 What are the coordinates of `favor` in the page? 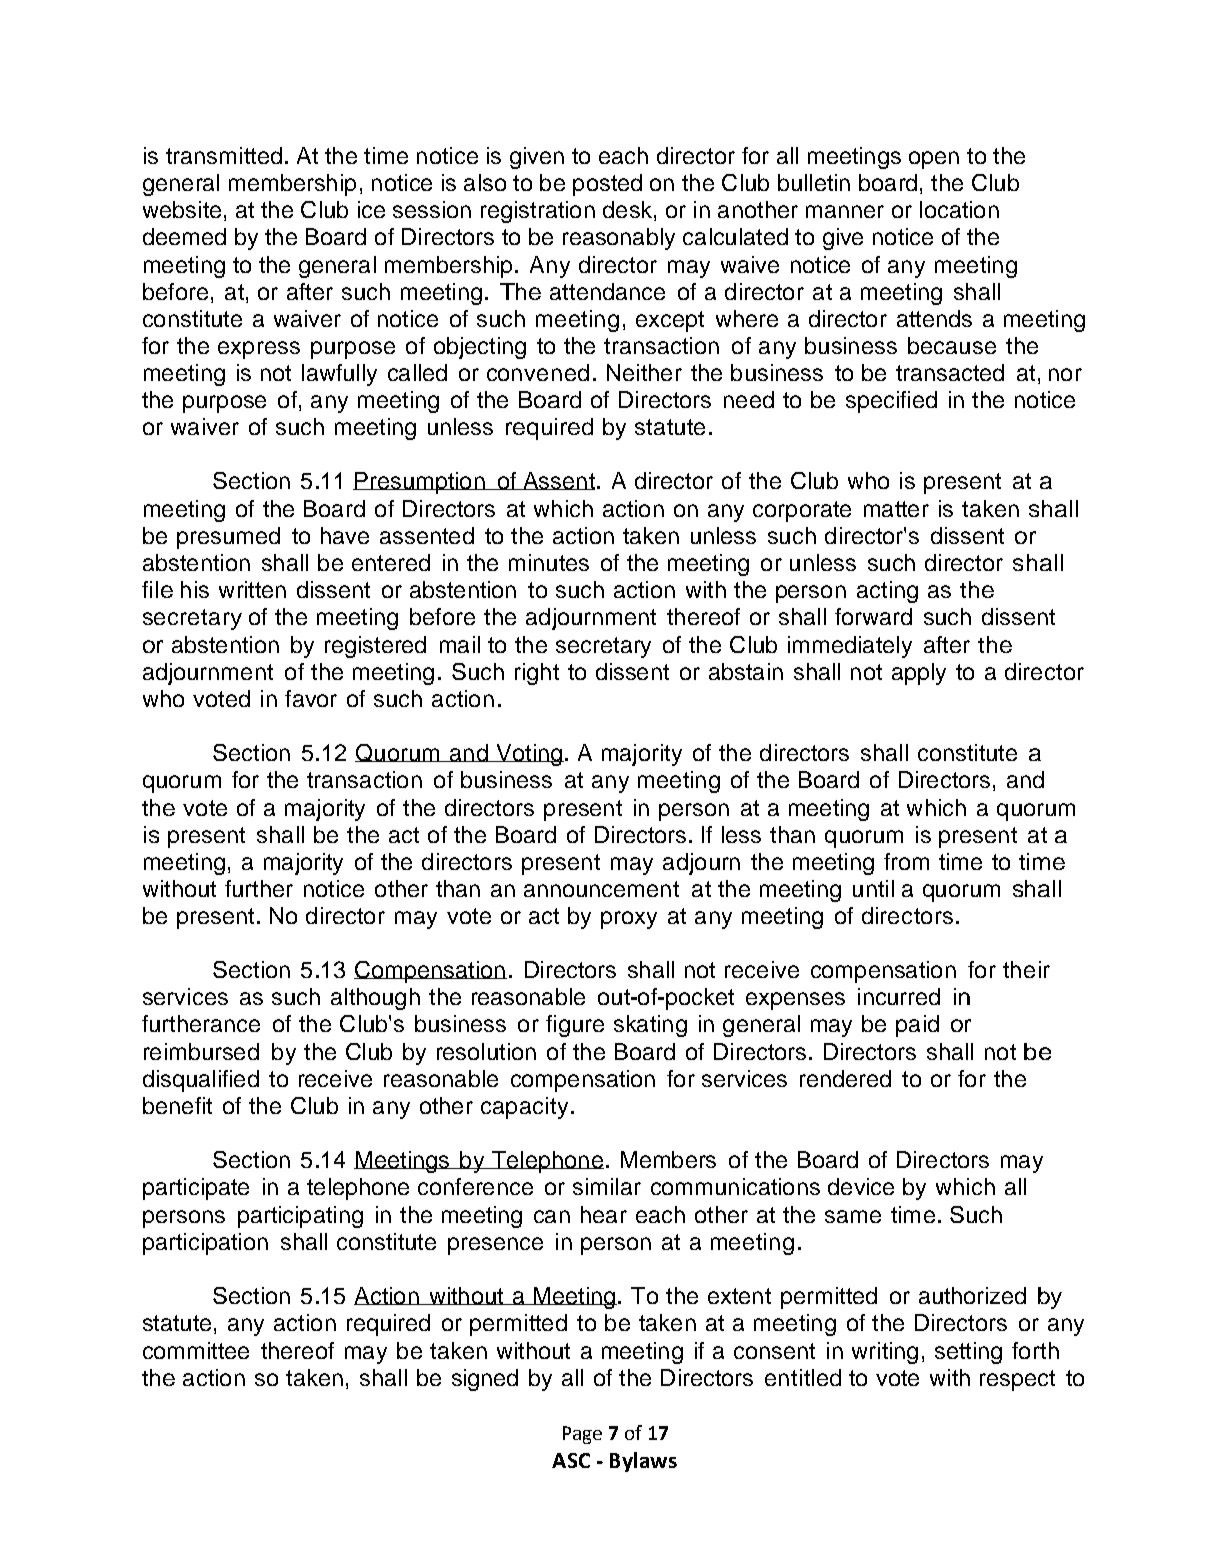 It's located at (311, 698).
